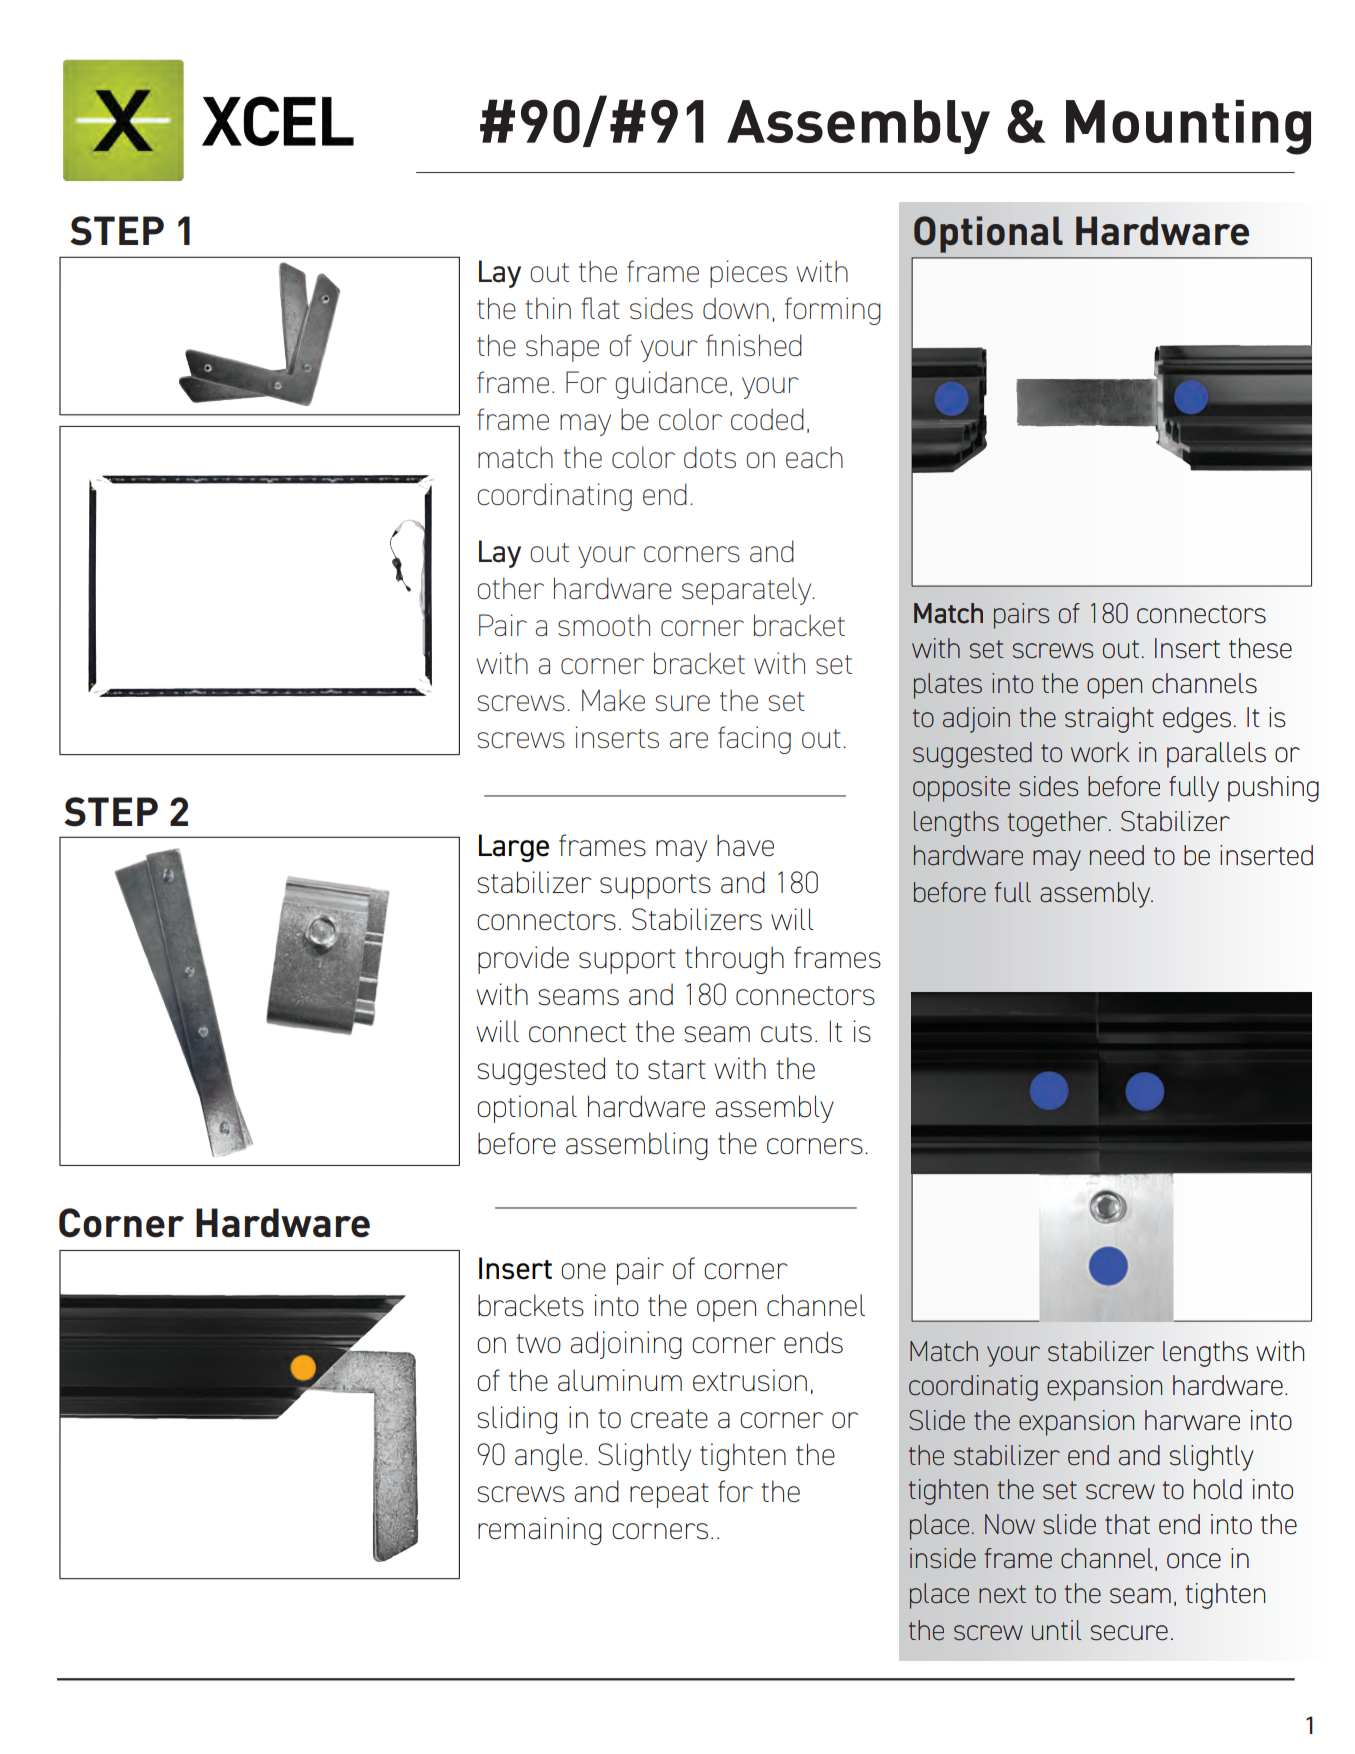 This screenshot has width=1355, height=1754. What do you see at coordinates (637, 1146) in the screenshot?
I see `assembling` at bounding box center [637, 1146].
